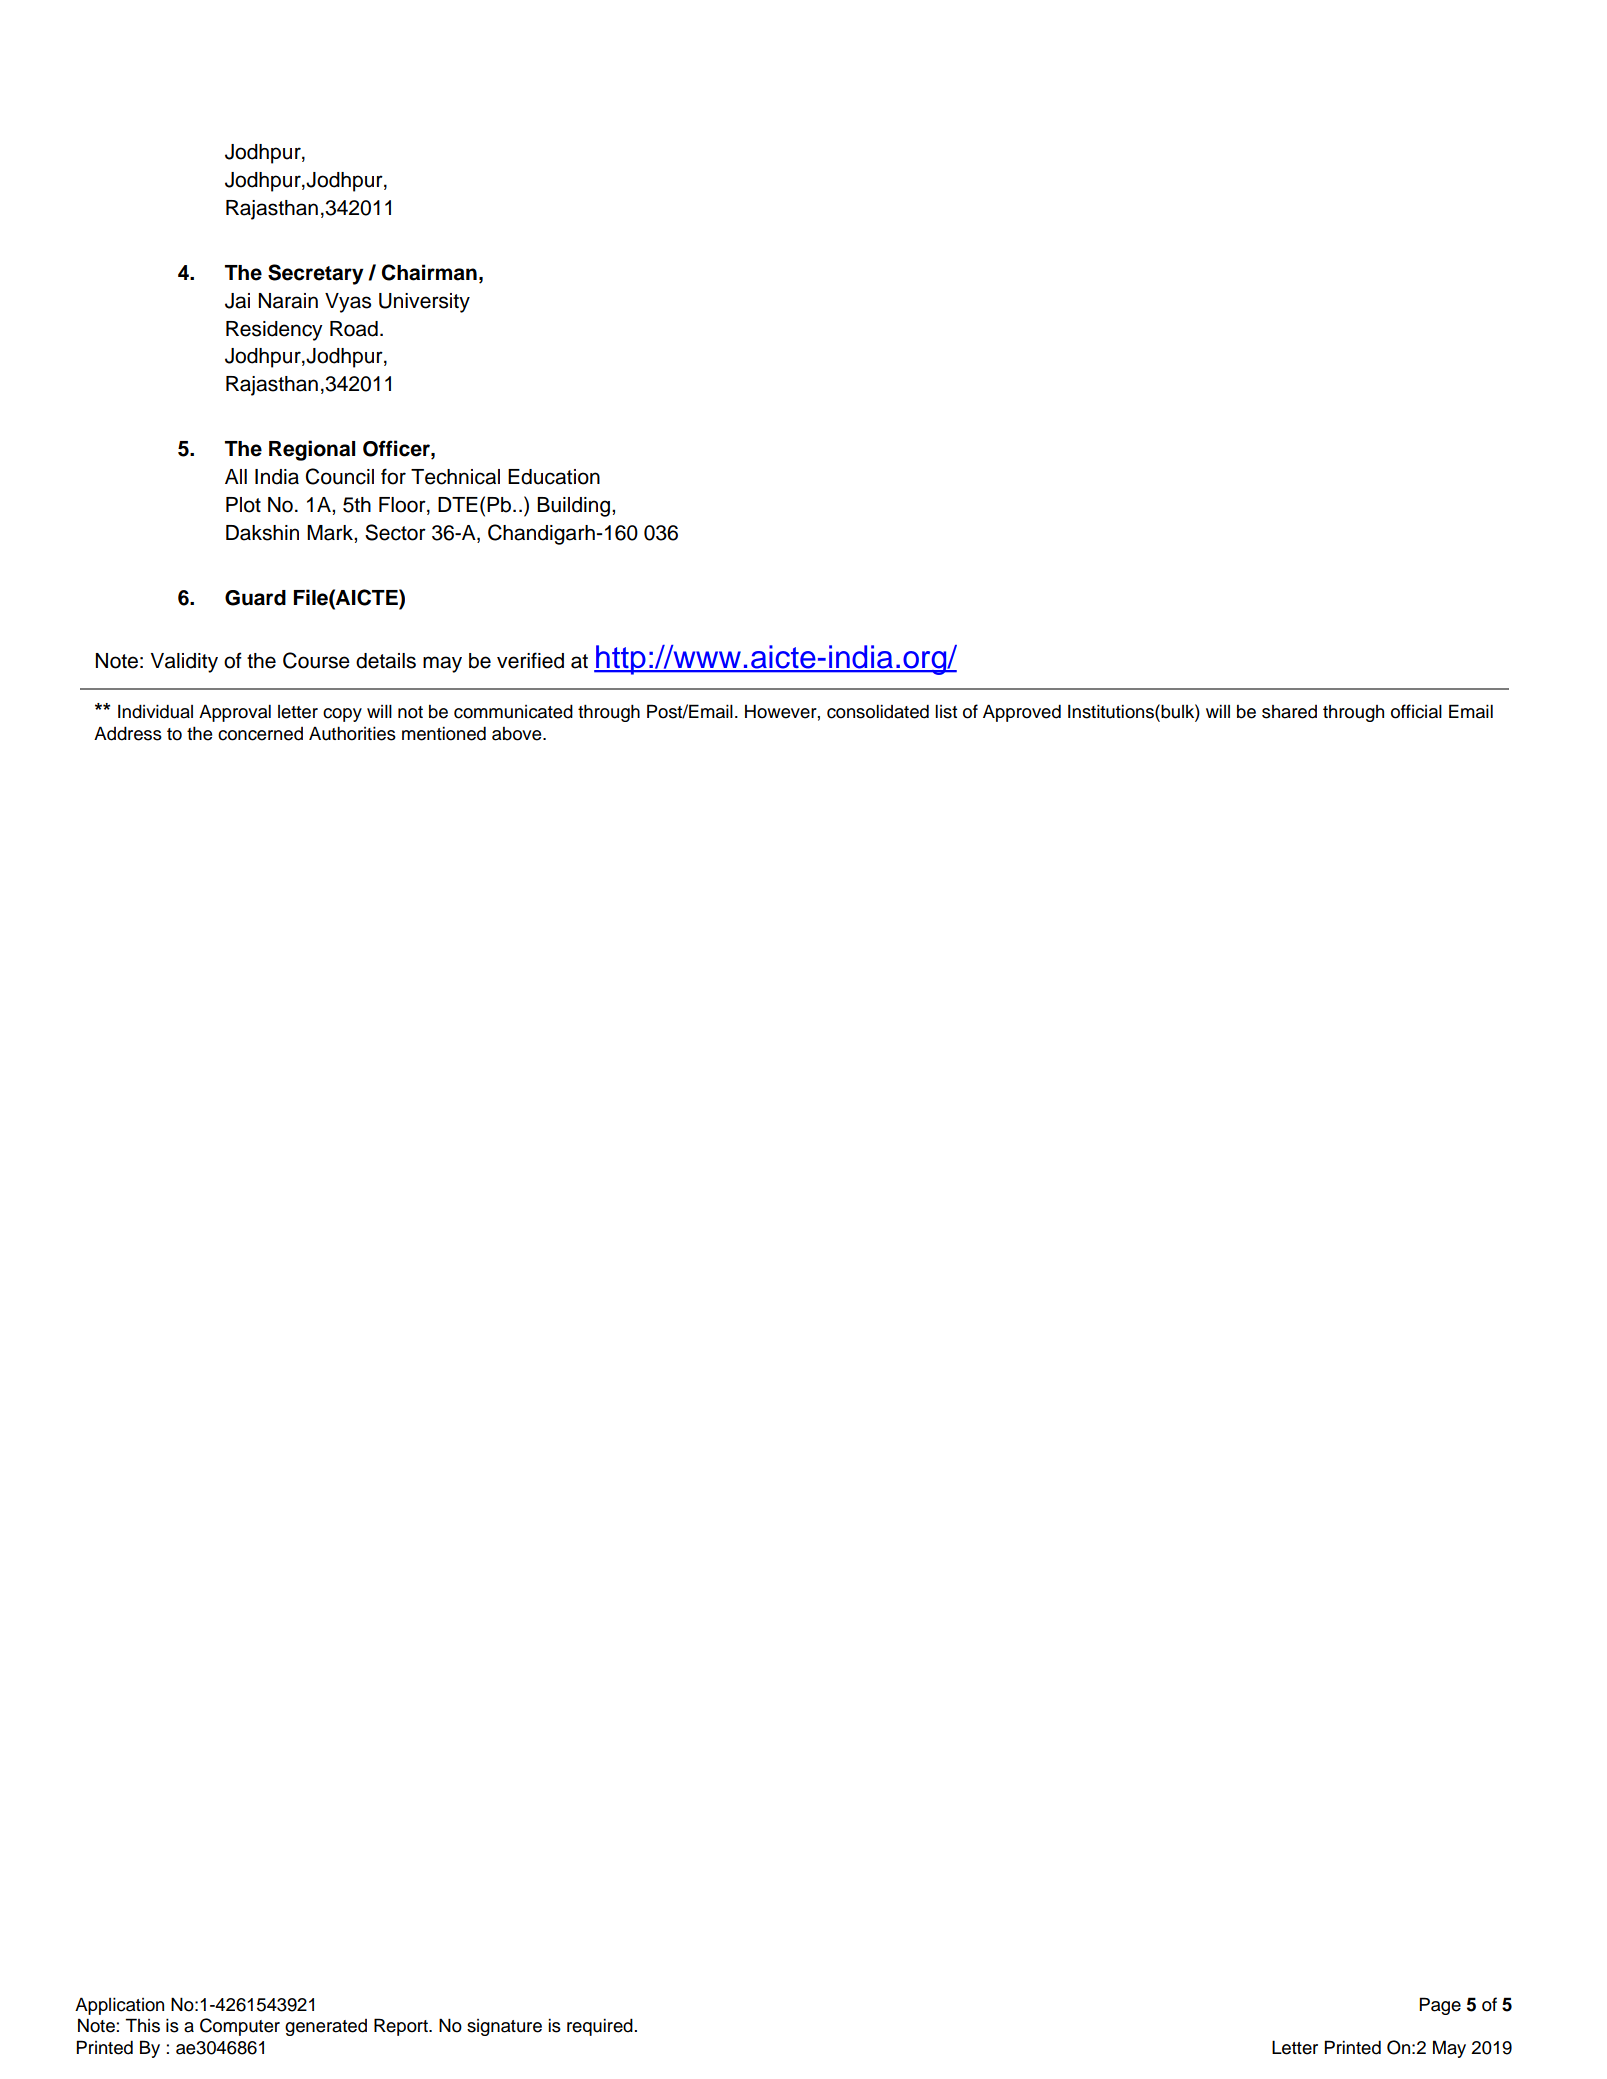 The image size is (1607, 2079). Describe the element at coordinates (1289, 712) in the screenshot. I see `shared` at that location.
